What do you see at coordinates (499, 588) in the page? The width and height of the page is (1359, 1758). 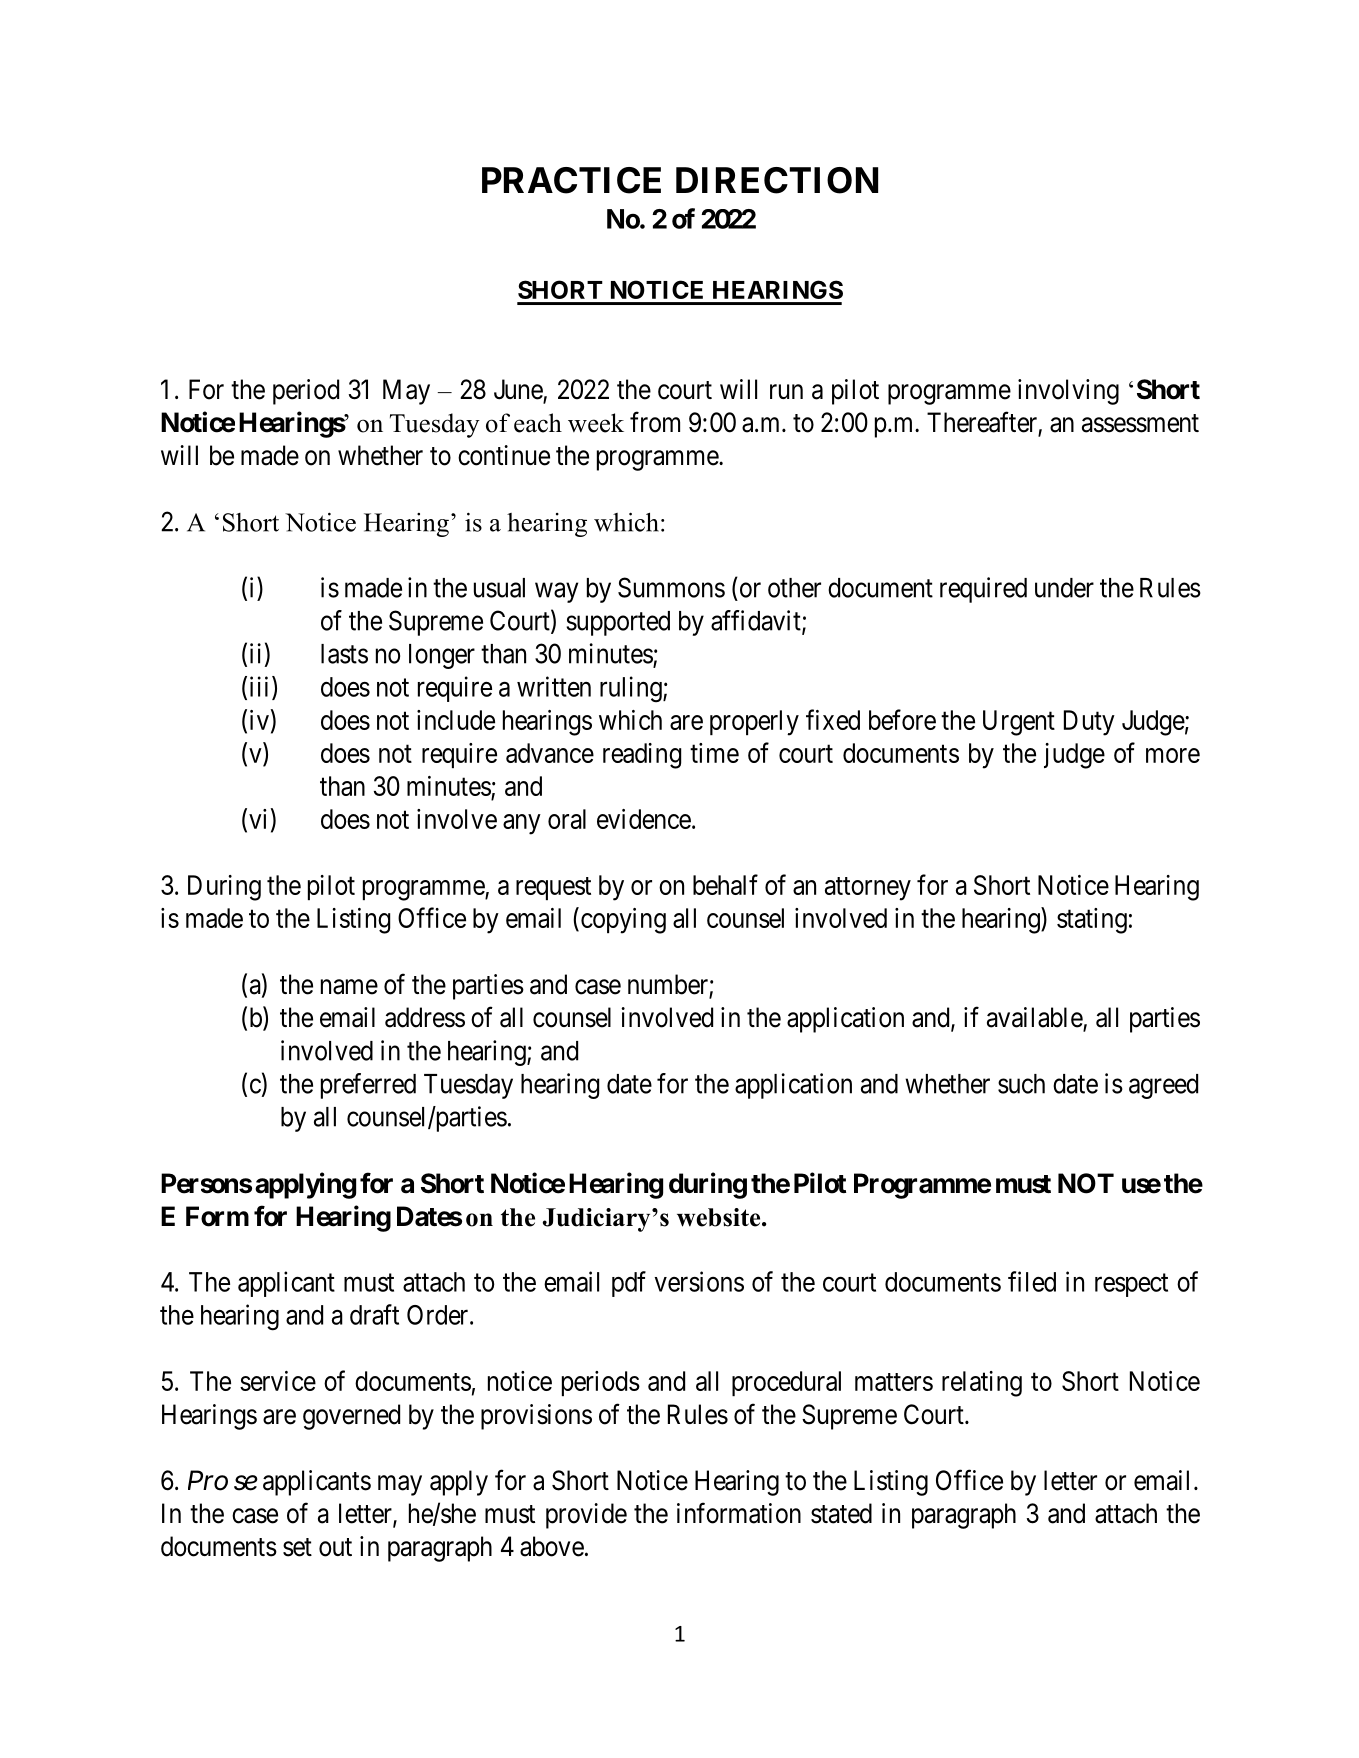 I see `usual` at bounding box center [499, 588].
